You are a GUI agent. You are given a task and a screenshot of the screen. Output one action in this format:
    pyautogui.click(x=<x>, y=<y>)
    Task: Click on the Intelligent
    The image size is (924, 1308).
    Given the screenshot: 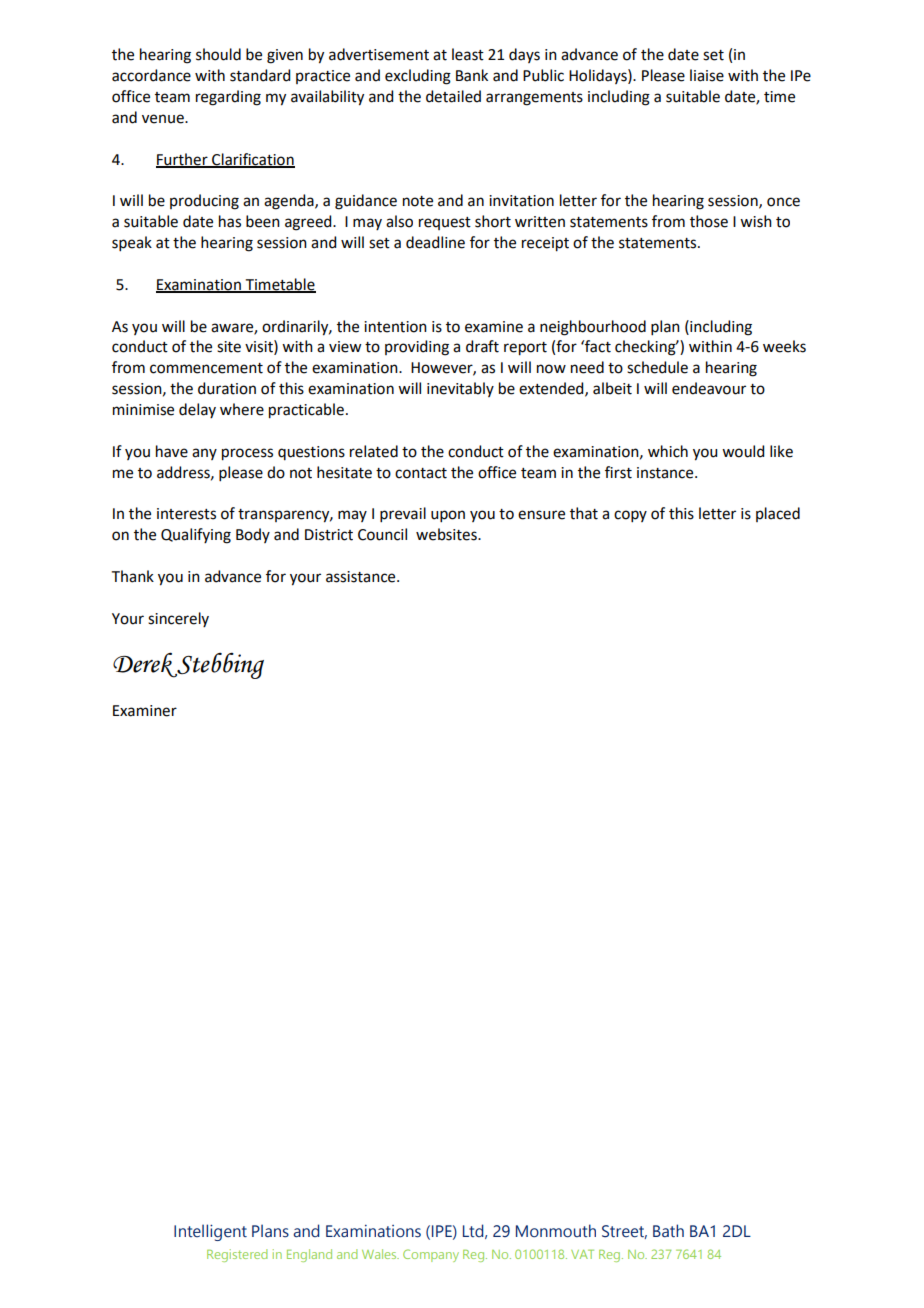 What is the action you would take?
    pyautogui.click(x=210, y=1232)
